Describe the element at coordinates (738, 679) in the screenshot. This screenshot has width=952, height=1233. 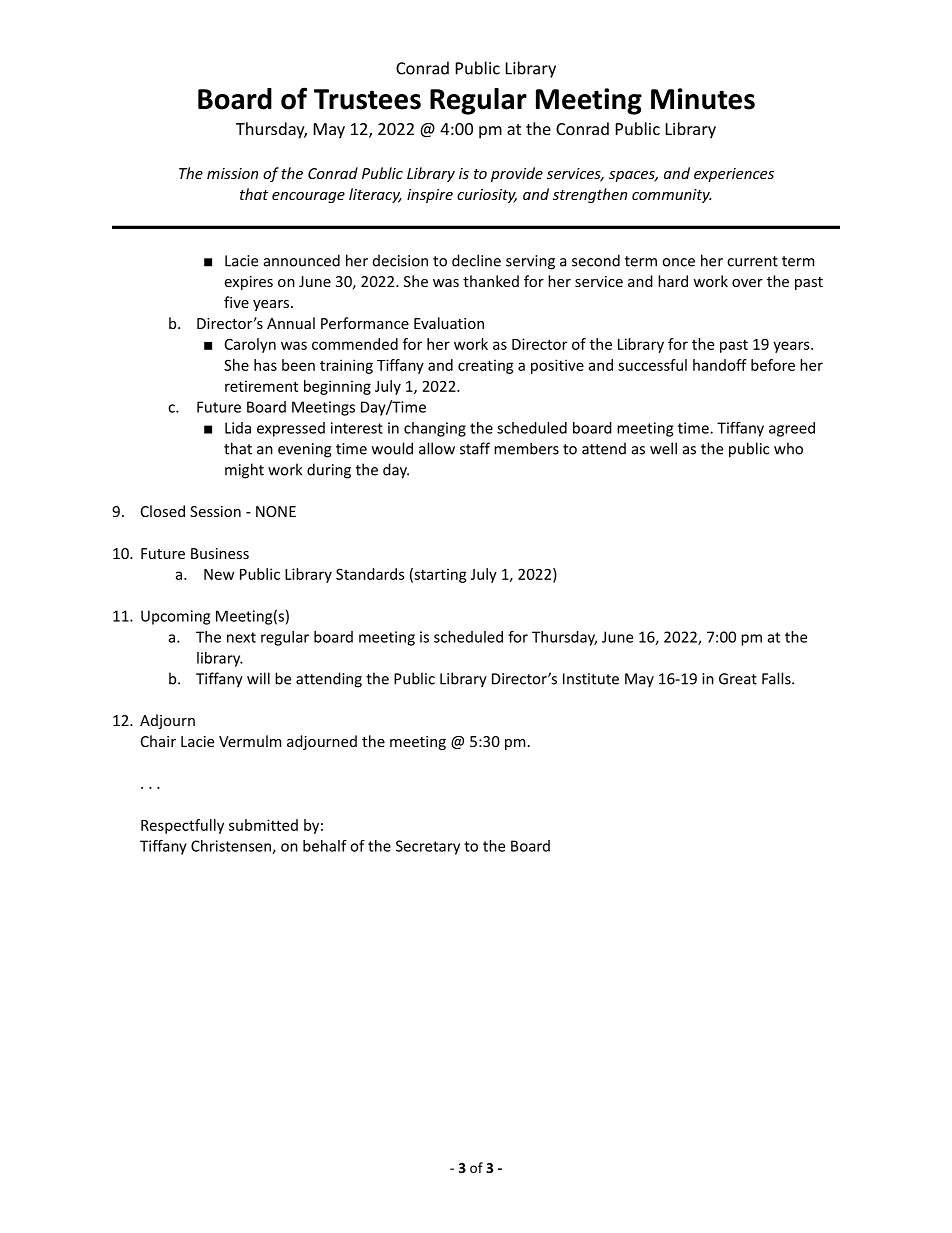
I see `Great` at that location.
